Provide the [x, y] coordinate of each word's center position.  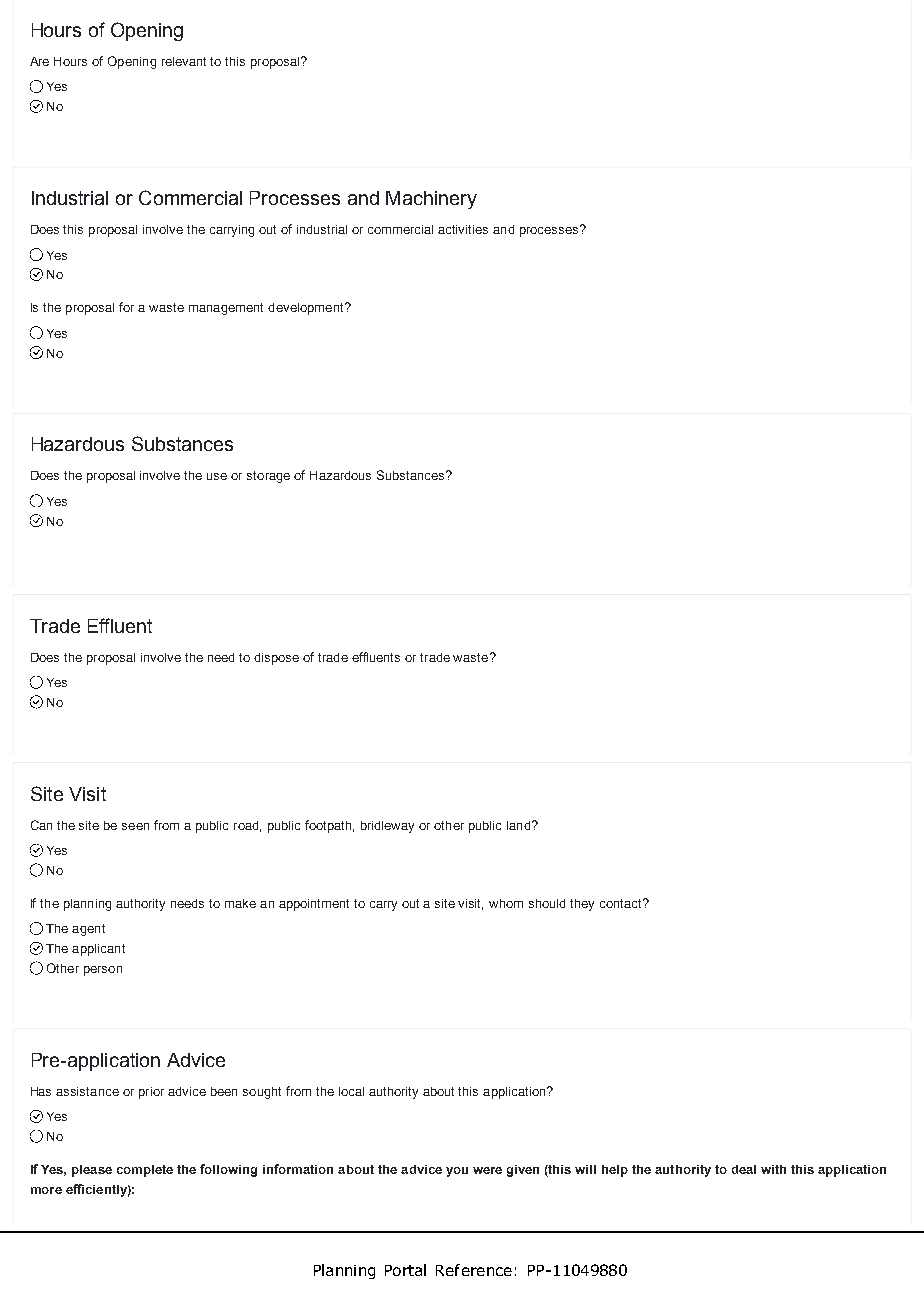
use [217, 476]
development [307, 309]
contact [622, 903]
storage [268, 477]
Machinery [431, 200]
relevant [184, 61]
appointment [314, 905]
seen [135, 826]
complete [145, 1171]
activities [463, 229]
